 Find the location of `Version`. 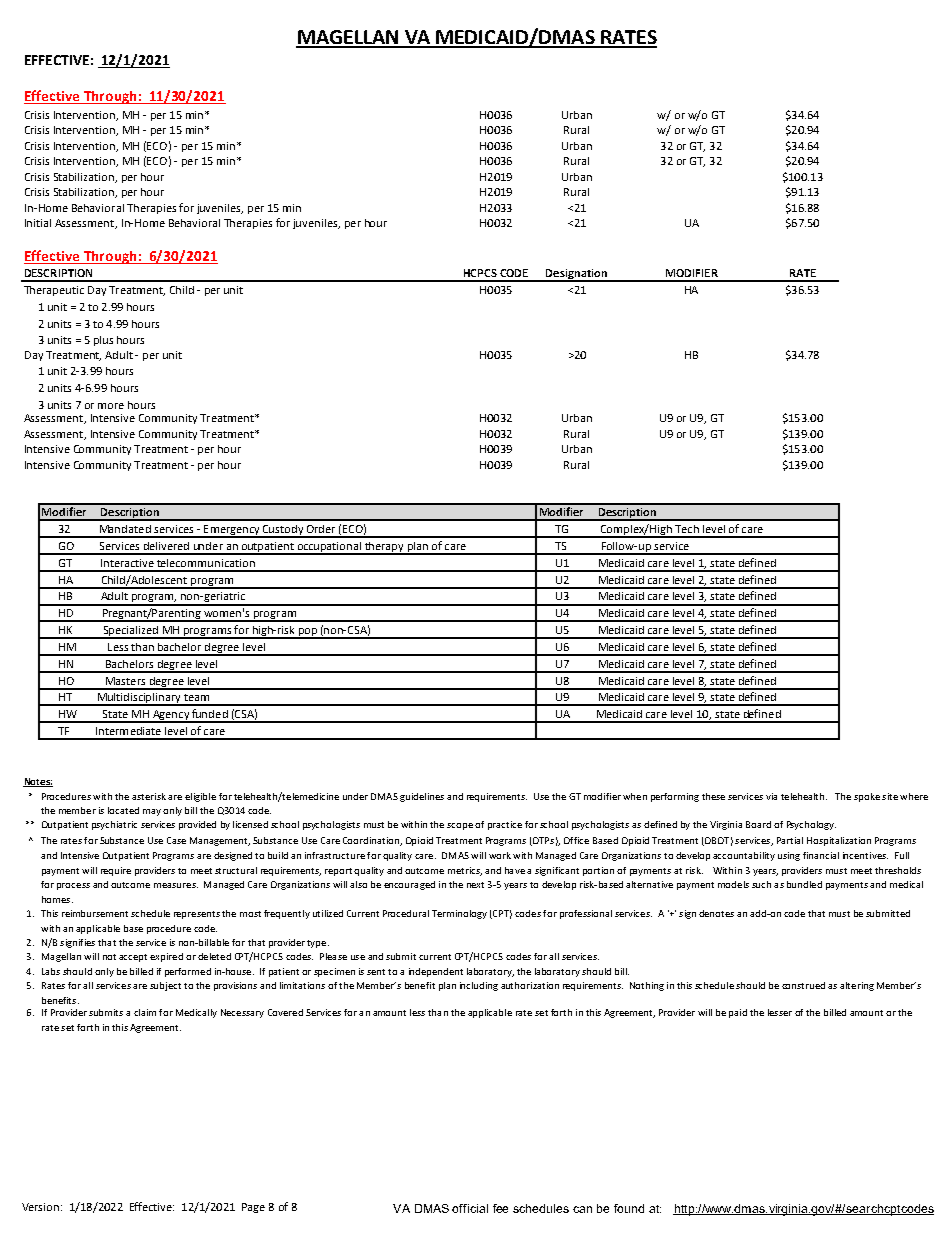

Version is located at coordinates (40, 1207).
